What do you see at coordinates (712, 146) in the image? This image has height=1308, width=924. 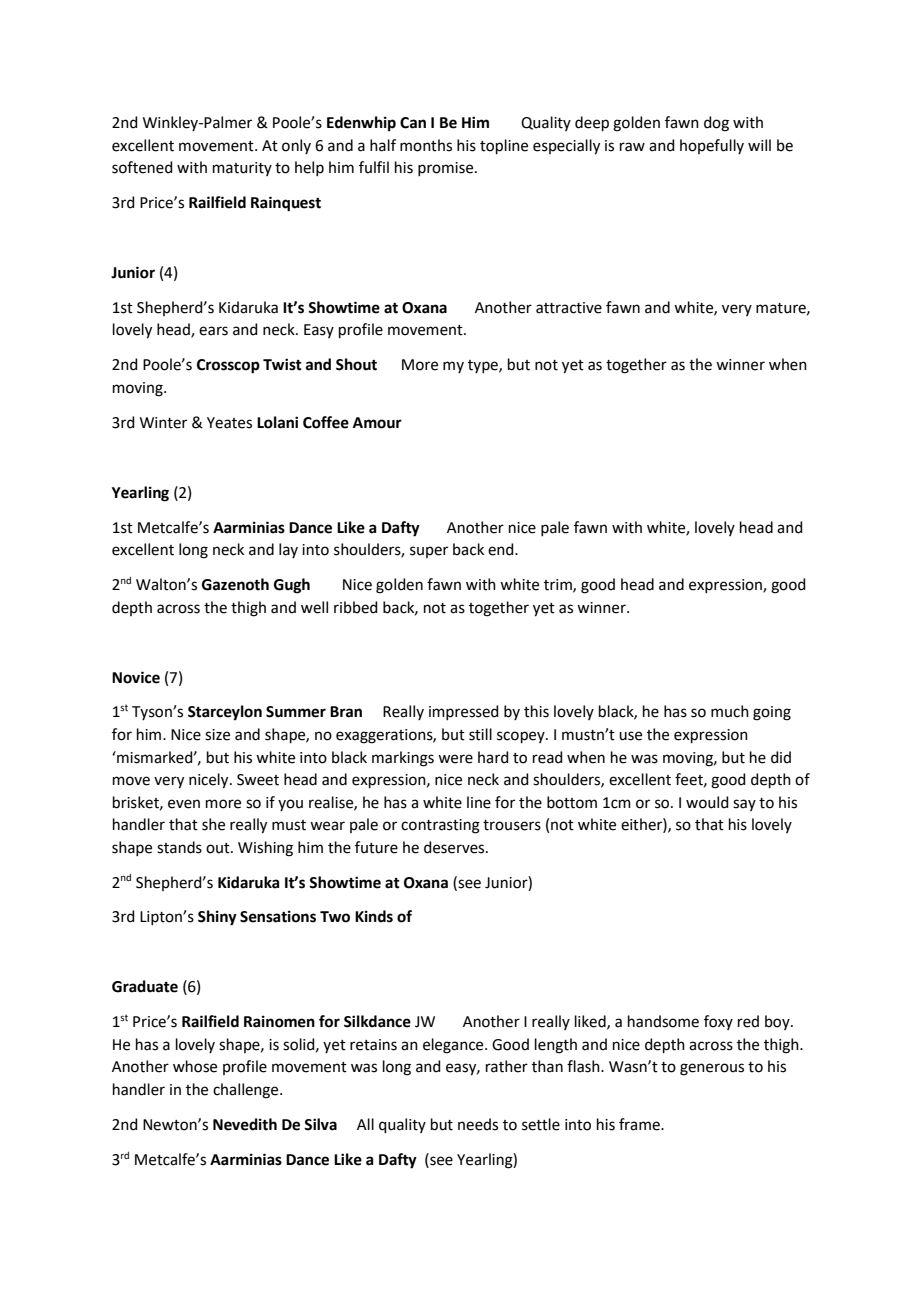 I see `hopefully` at bounding box center [712, 146].
